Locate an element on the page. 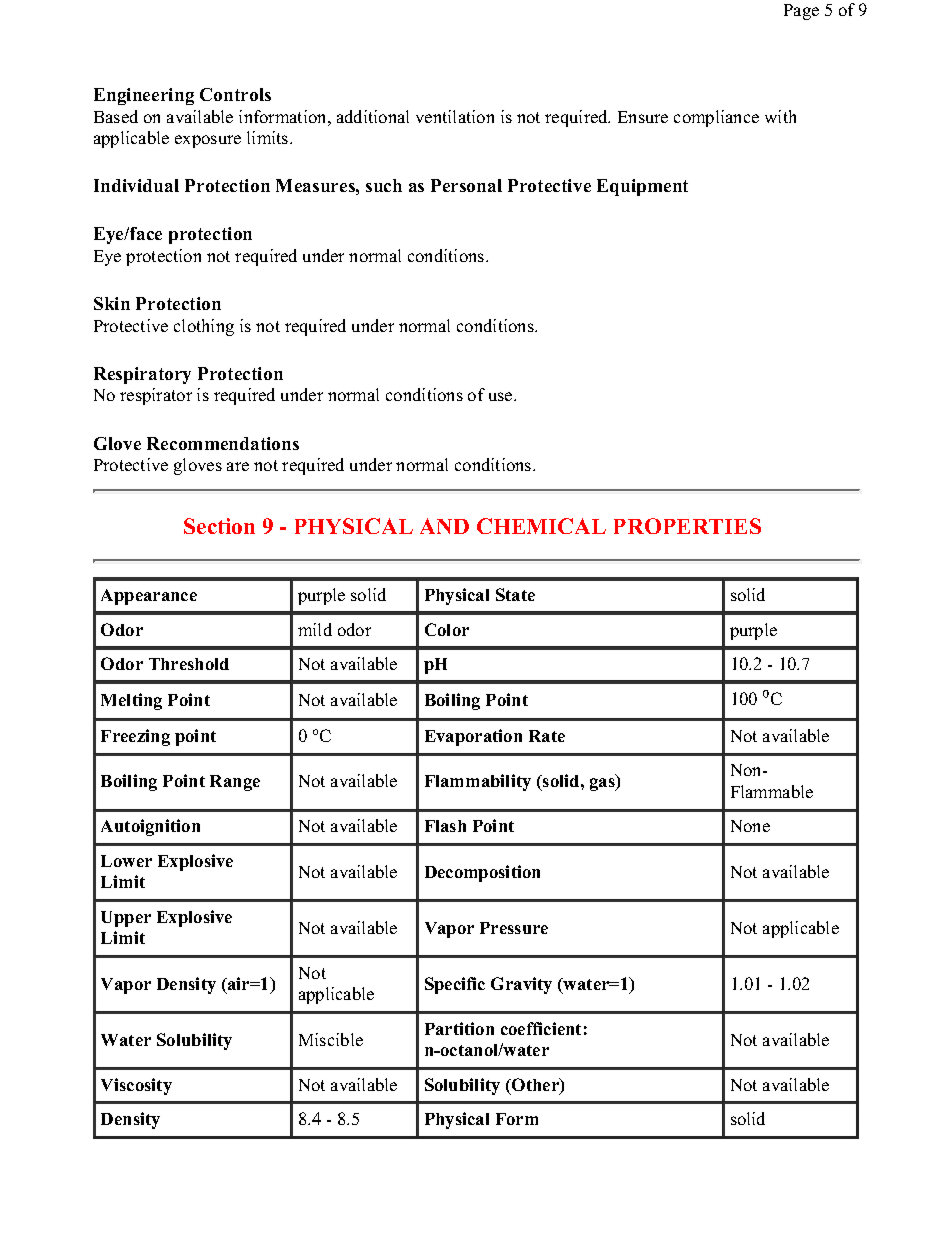 This document has height=1233, width=952. PROPERTIES is located at coordinates (687, 526).
